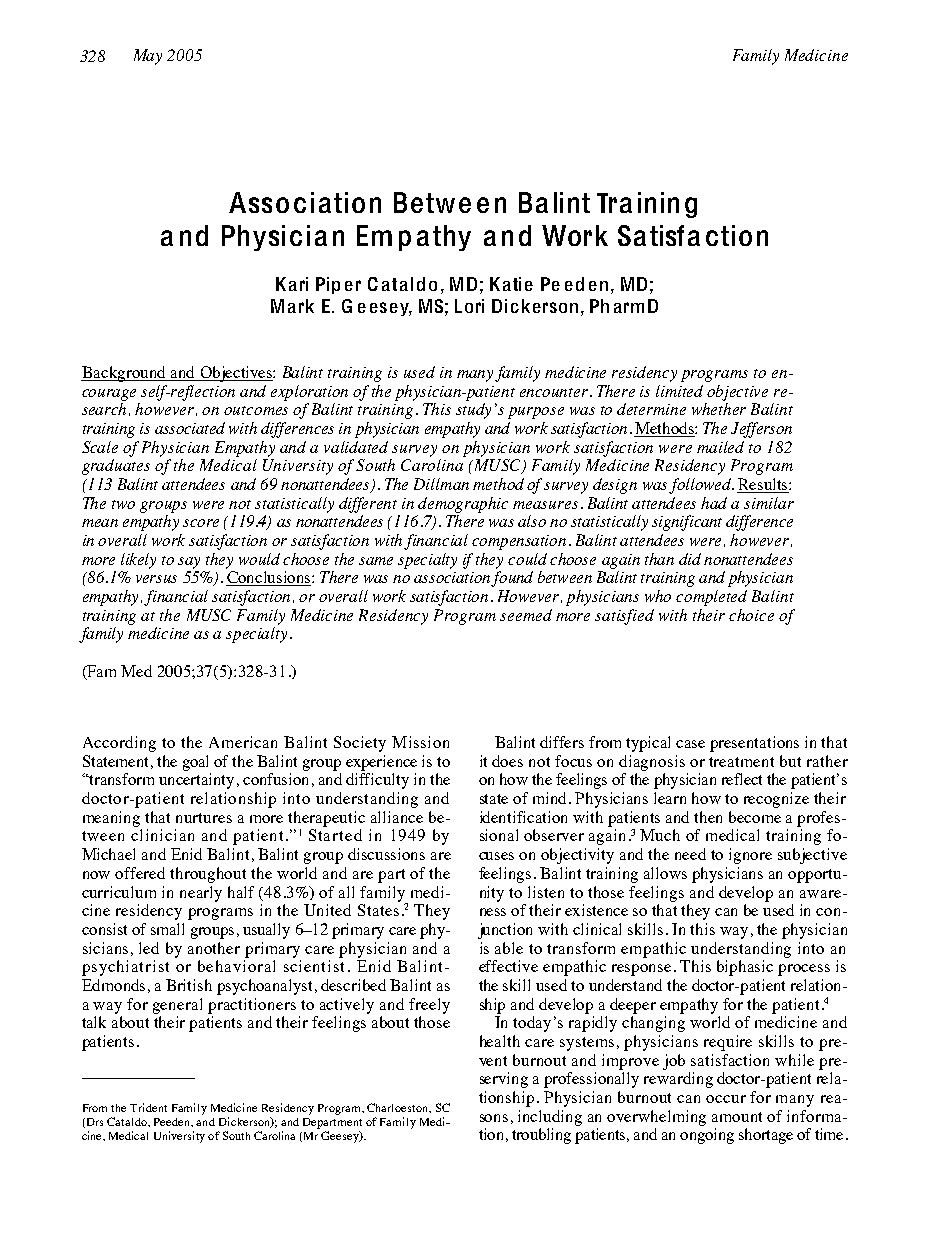 The width and height of the document is (952, 1233). What do you see at coordinates (148, 57) in the document?
I see `May` at bounding box center [148, 57].
